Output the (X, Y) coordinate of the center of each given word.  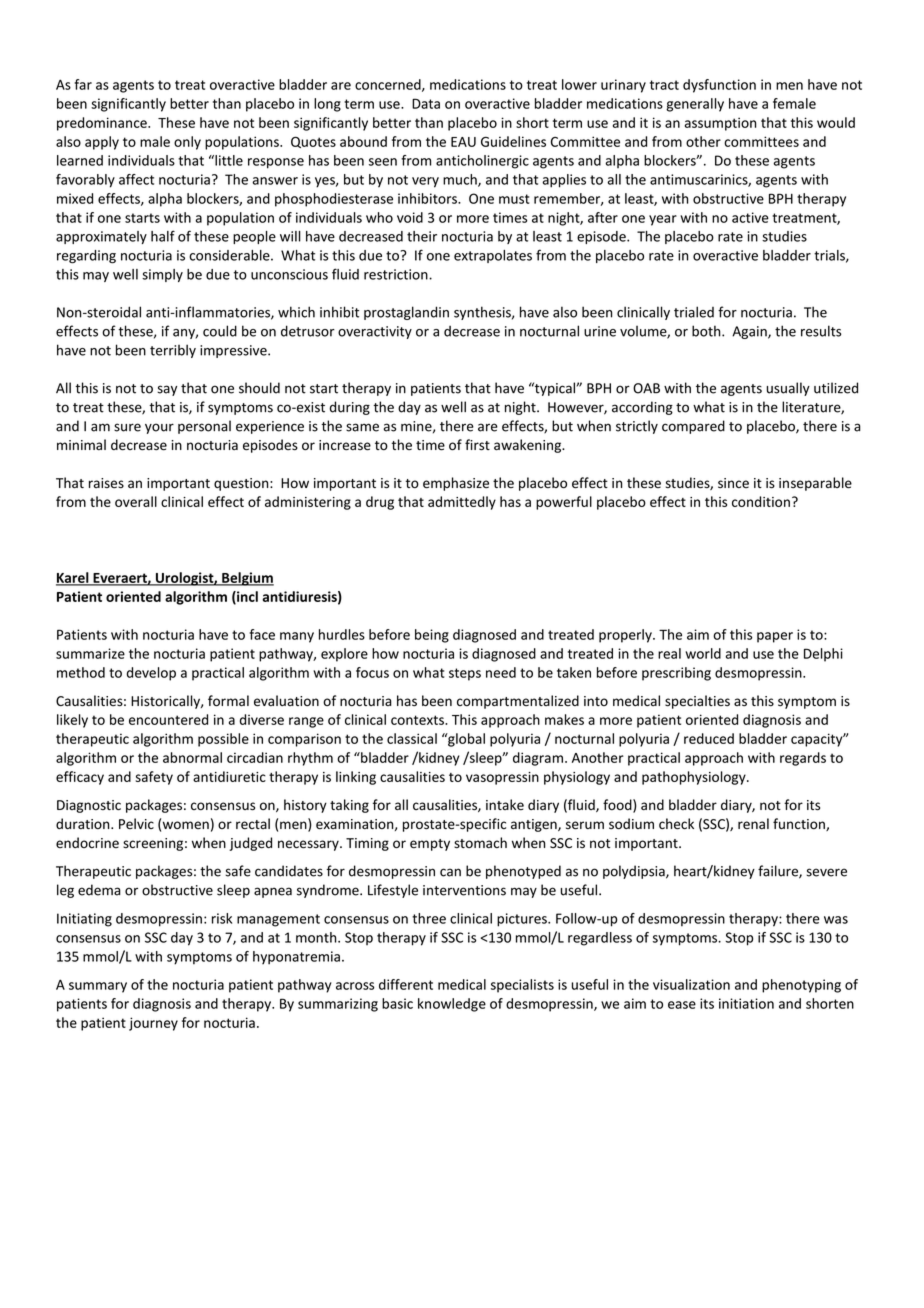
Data (426, 103)
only (187, 143)
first (477, 445)
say (167, 390)
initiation (746, 1003)
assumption (720, 124)
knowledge (452, 1005)
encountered (168, 719)
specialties (697, 702)
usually (788, 389)
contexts (418, 720)
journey (153, 1024)
